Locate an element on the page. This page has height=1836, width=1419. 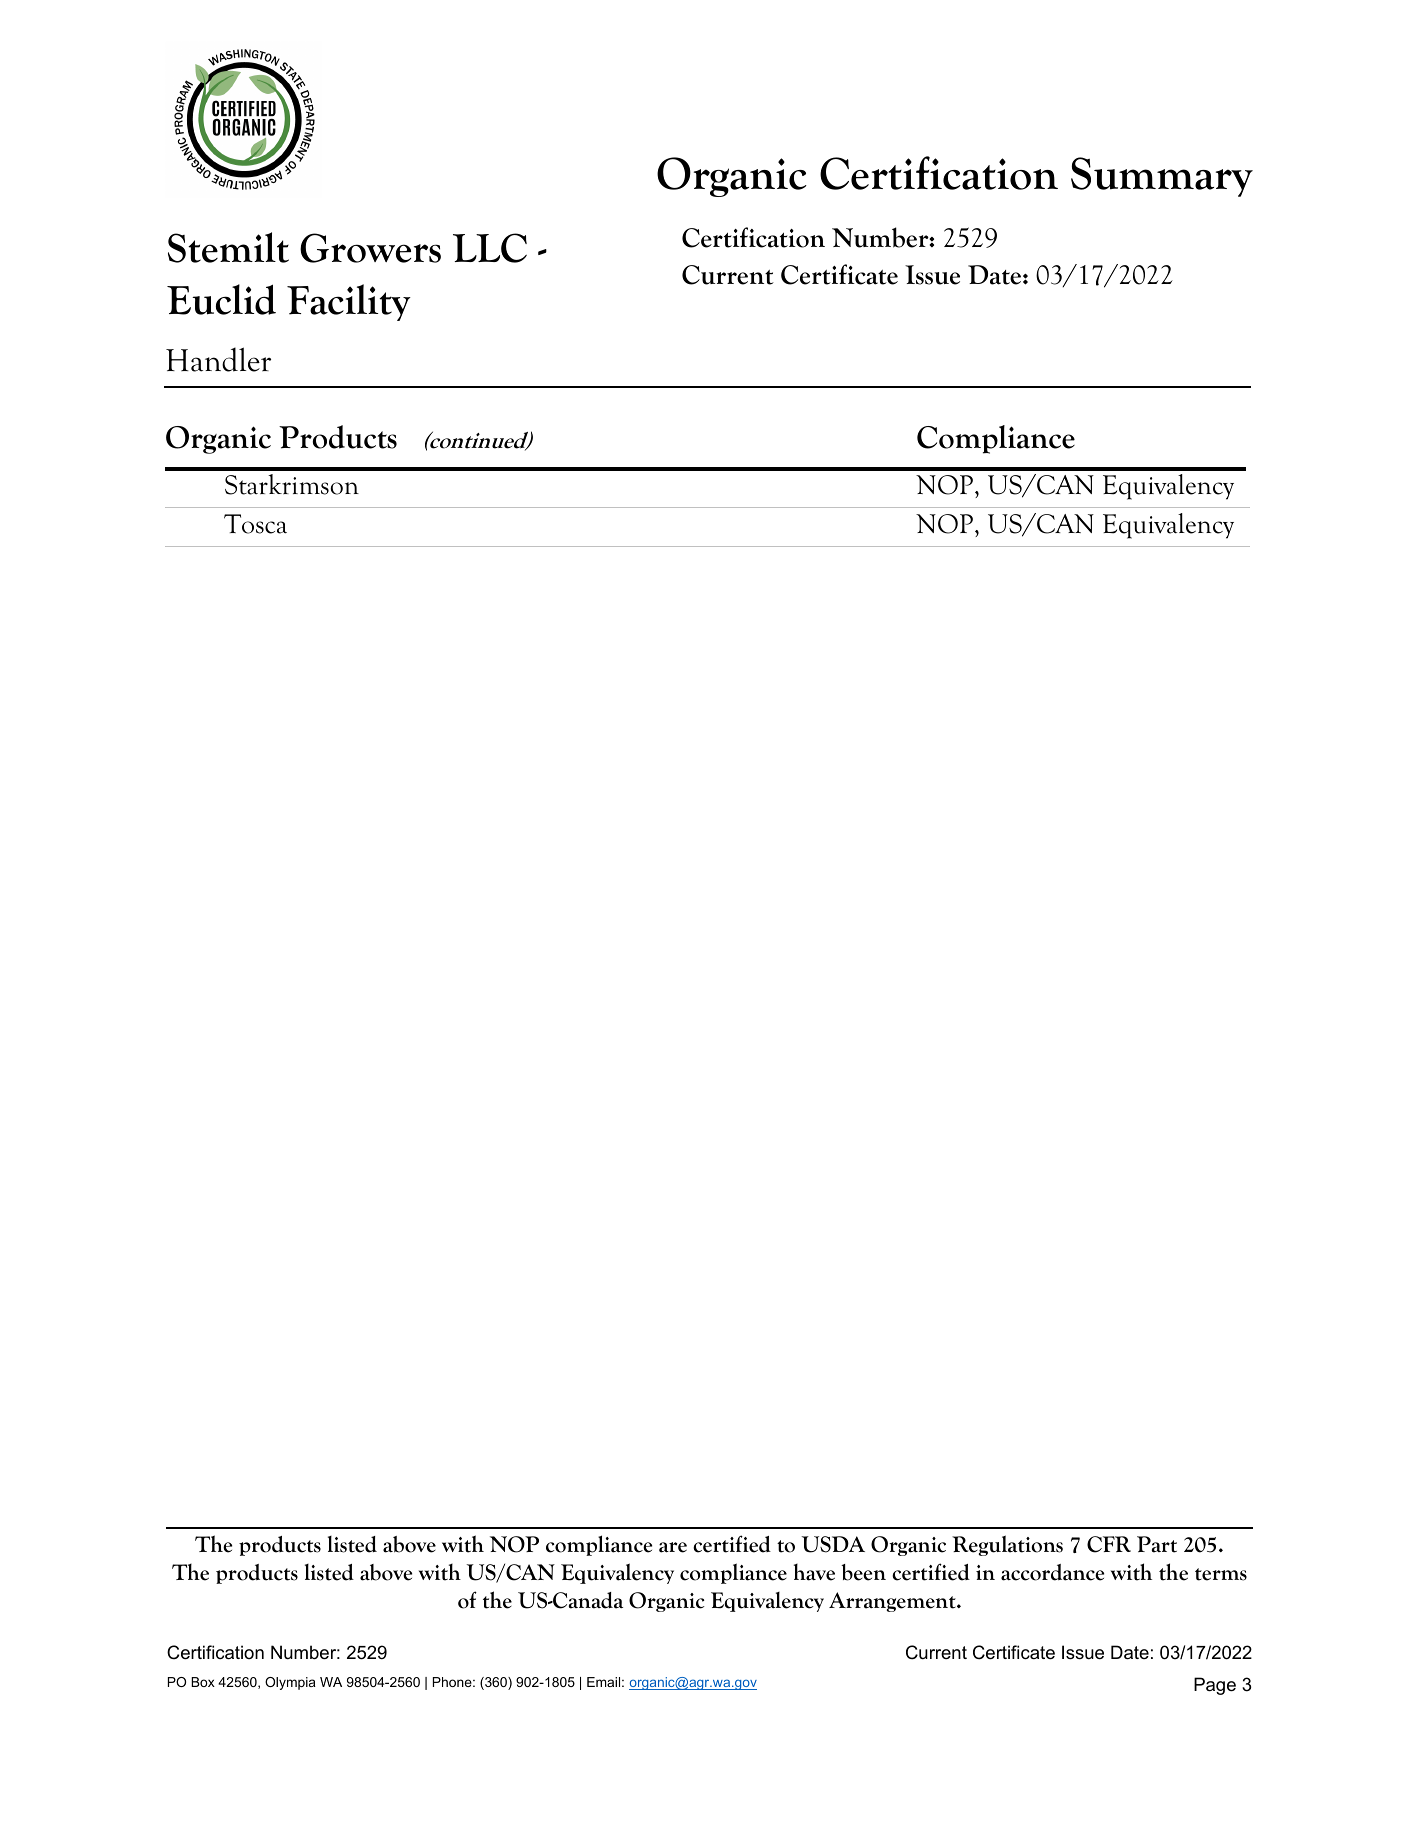
Summary is located at coordinates (1162, 177).
